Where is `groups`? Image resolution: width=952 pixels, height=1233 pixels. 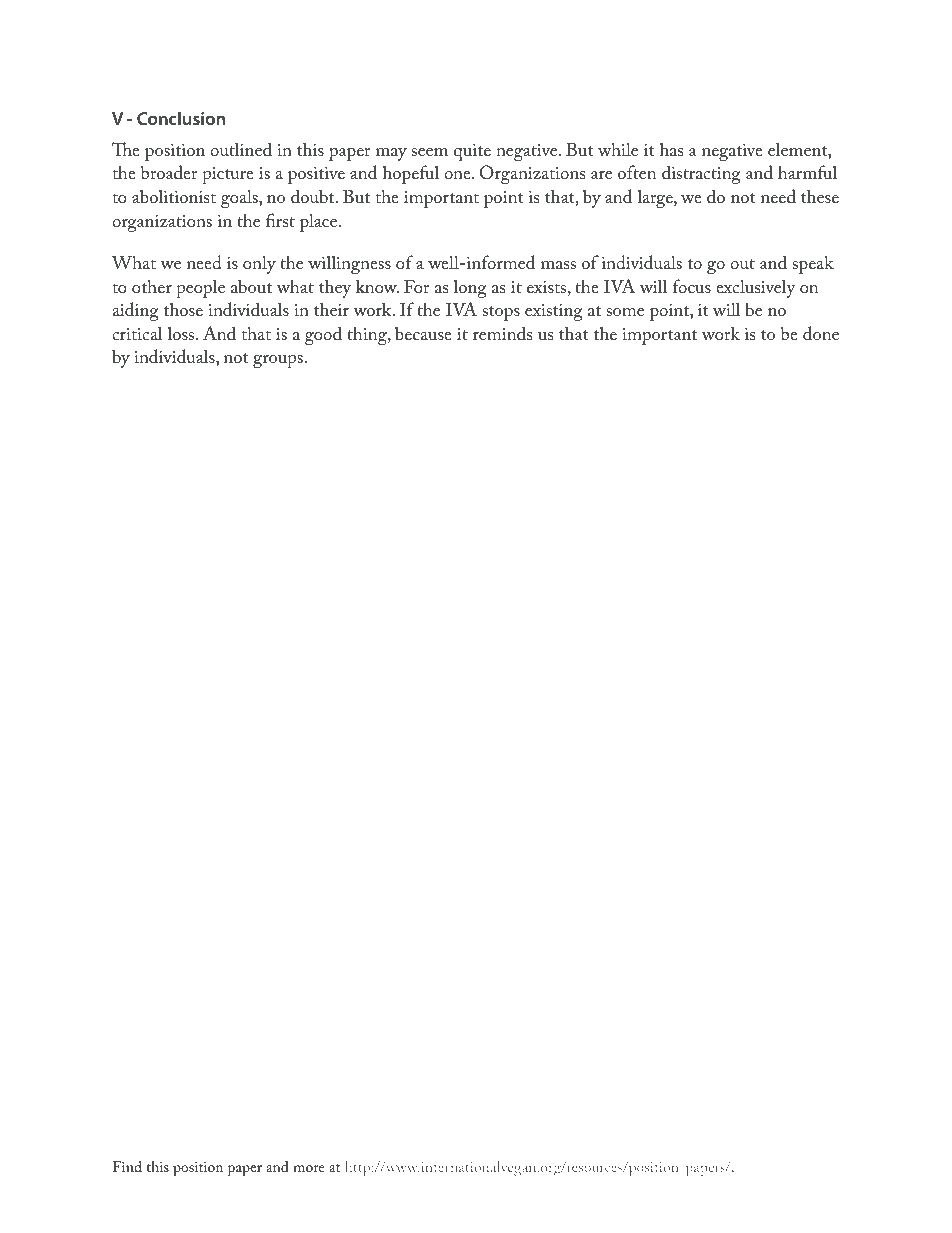 groups is located at coordinates (278, 361).
